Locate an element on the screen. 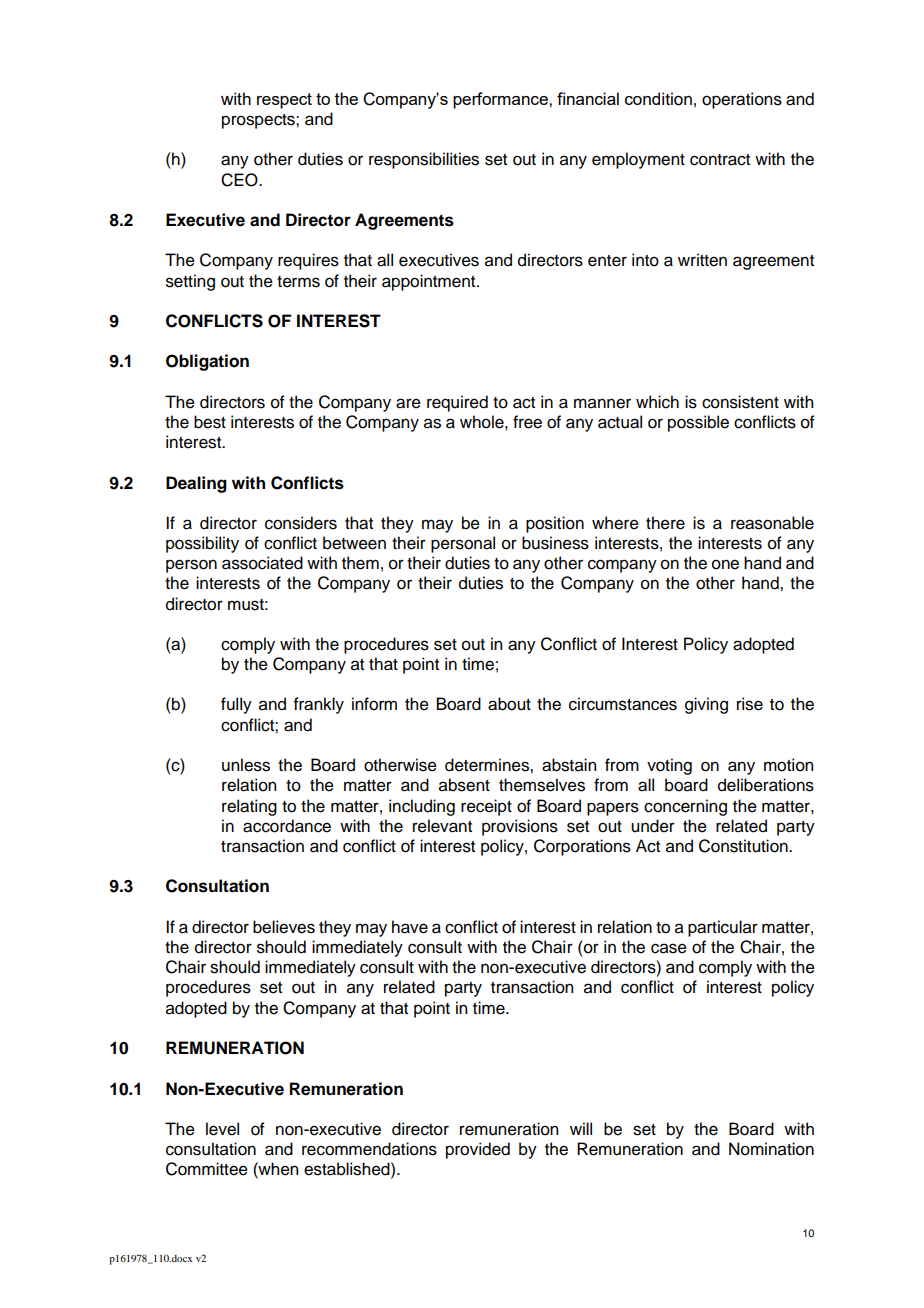  particular is located at coordinates (723, 928).
